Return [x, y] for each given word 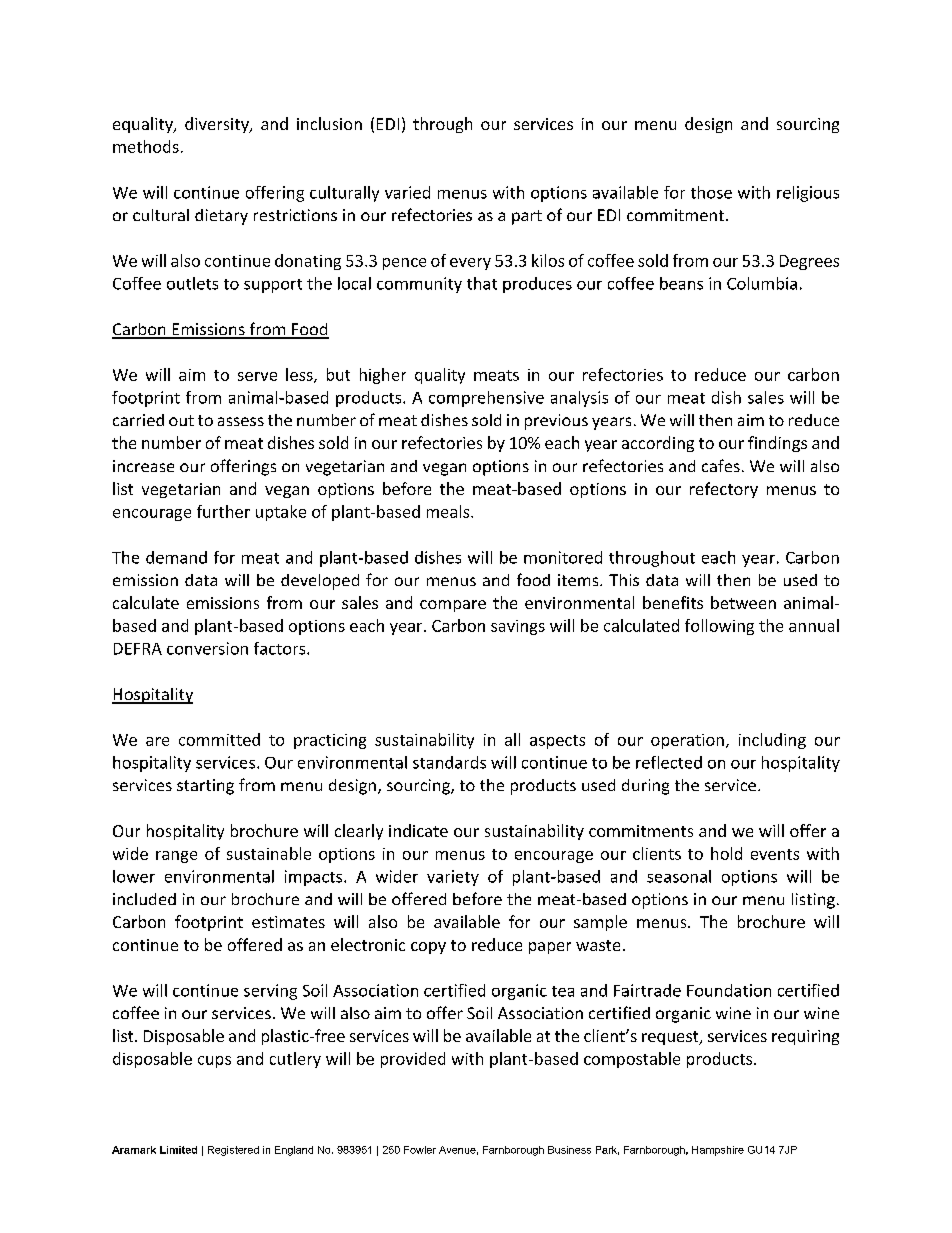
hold [726, 853]
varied [407, 192]
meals [449, 511]
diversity [218, 125]
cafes [721, 465]
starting [205, 787]
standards [449, 762]
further [223, 511]
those [711, 192]
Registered [233, 1151]
